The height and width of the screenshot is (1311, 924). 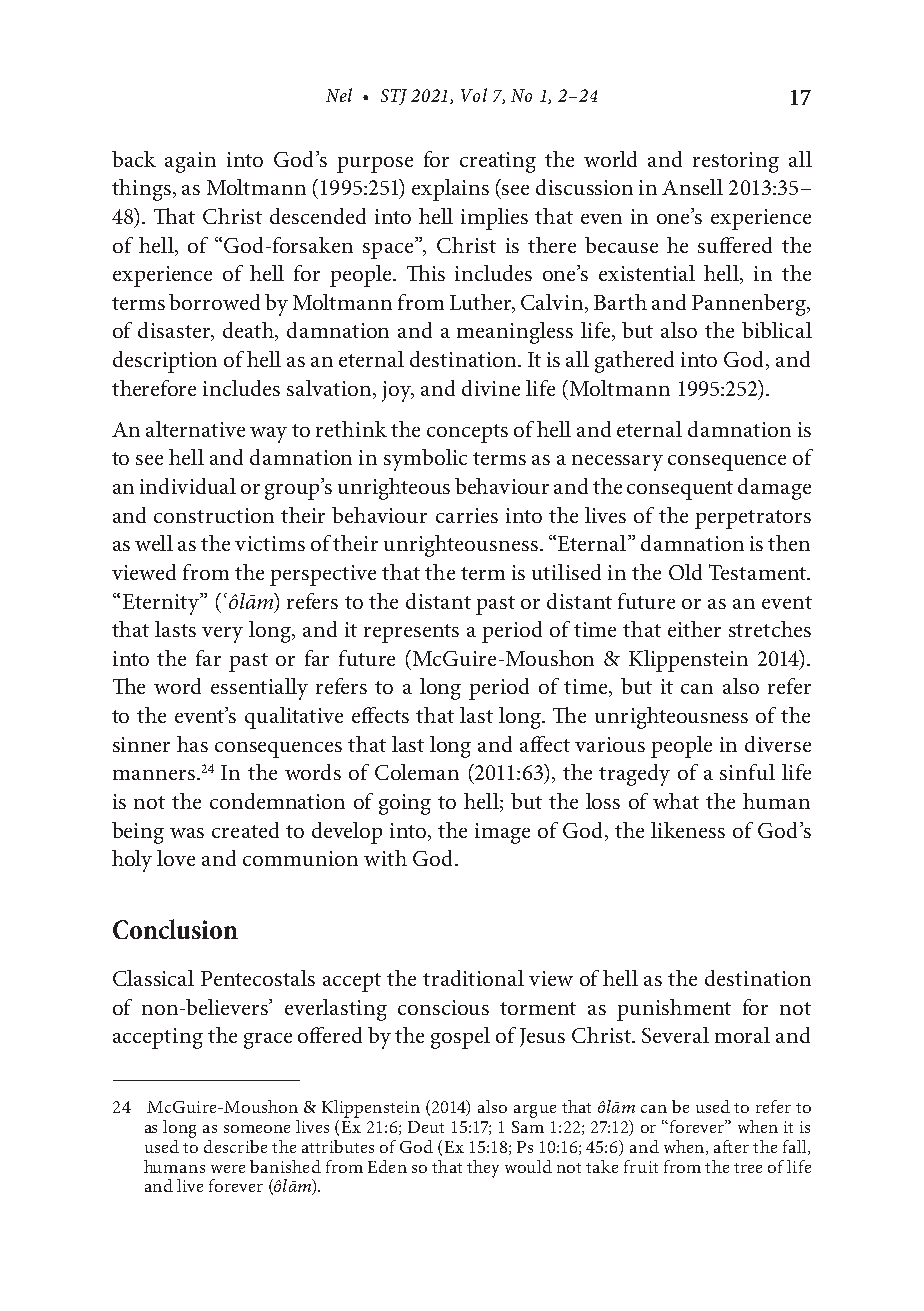 I want to click on Vol, so click(x=474, y=95).
